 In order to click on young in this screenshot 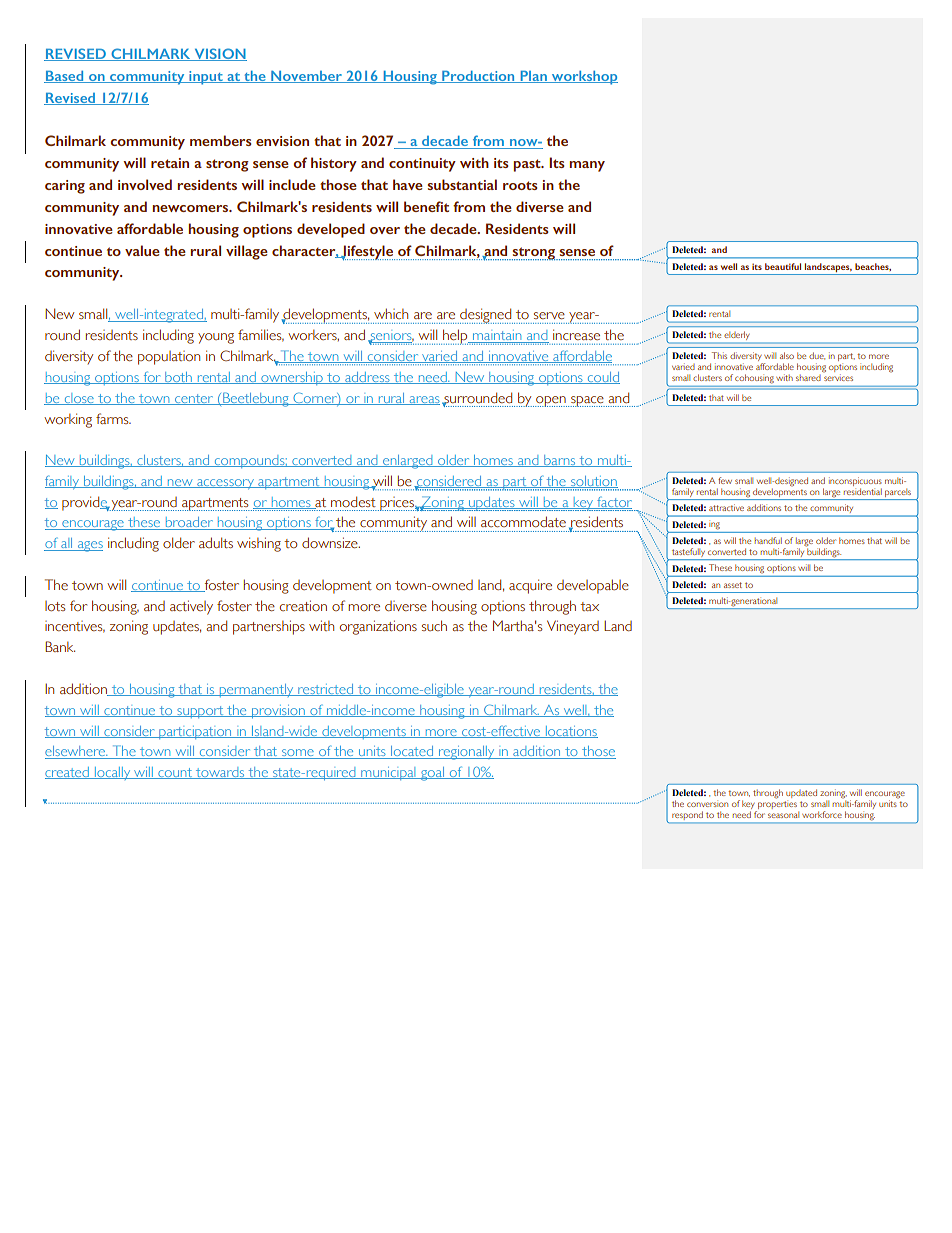, I will do `click(216, 338)`.
